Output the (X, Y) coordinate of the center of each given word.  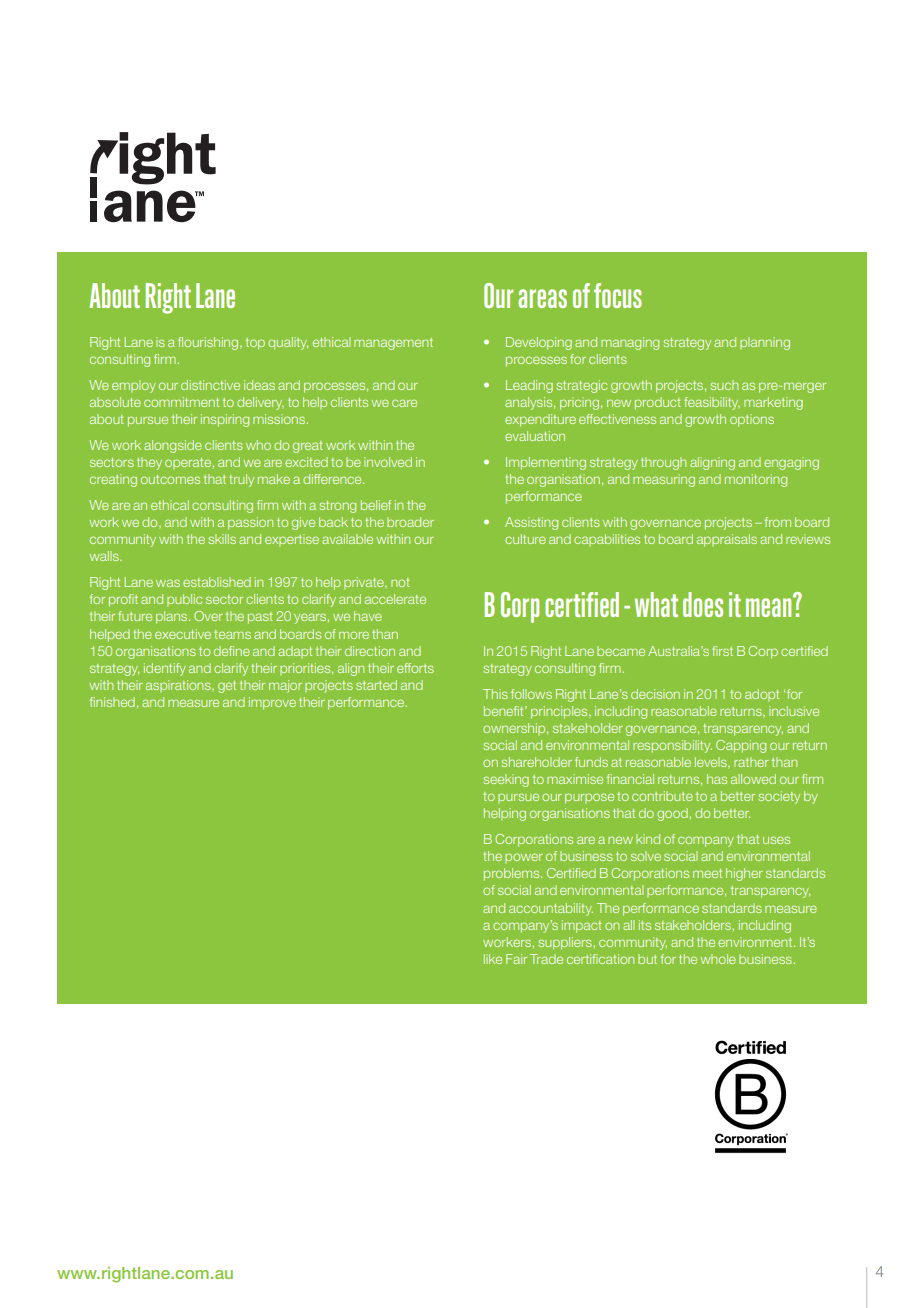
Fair (516, 959)
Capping (741, 746)
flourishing (209, 343)
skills (222, 539)
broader (410, 522)
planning (765, 343)
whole (718, 959)
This (495, 694)
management (393, 344)
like (493, 959)
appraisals (727, 540)
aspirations (179, 686)
